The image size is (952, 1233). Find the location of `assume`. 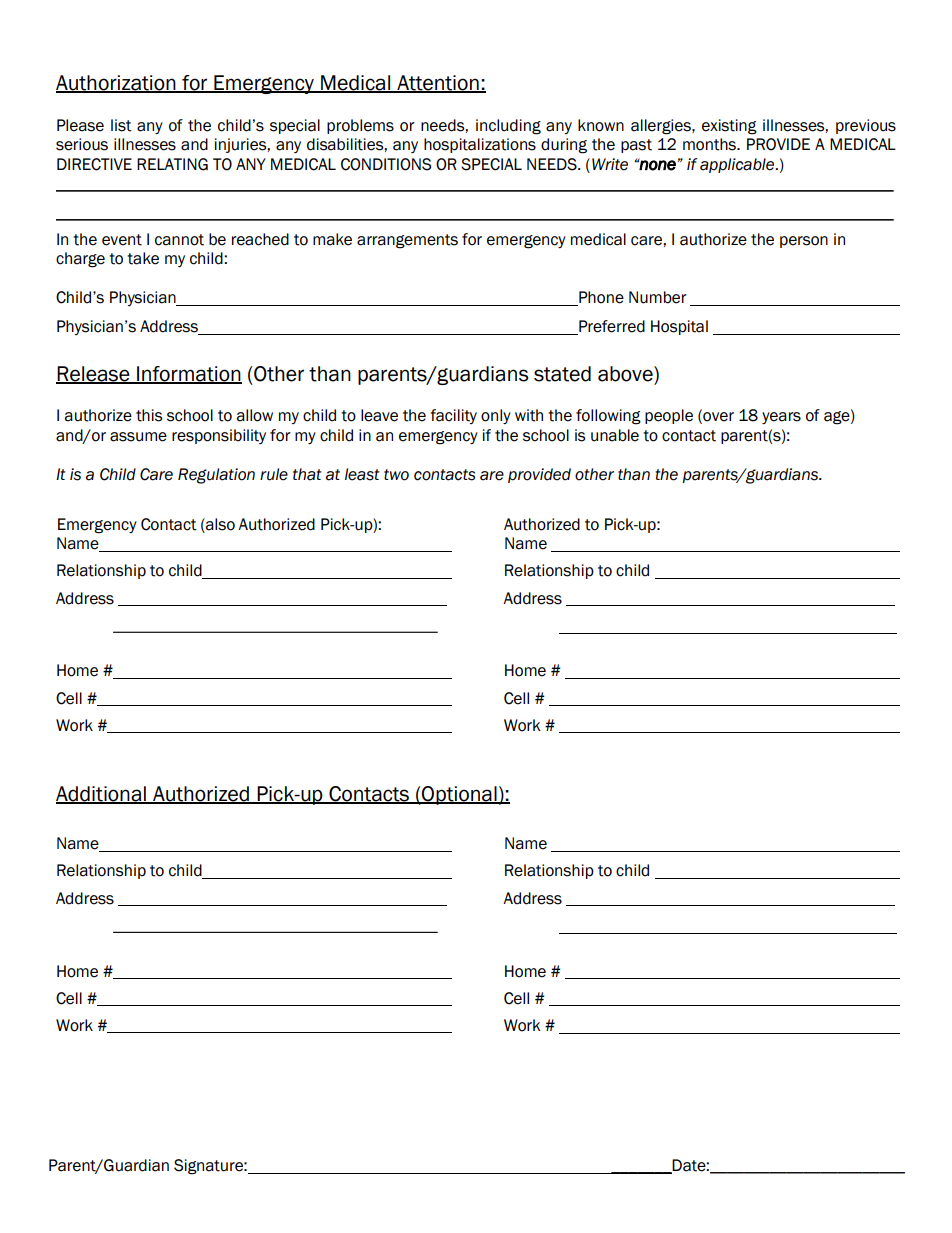

assume is located at coordinates (138, 437).
